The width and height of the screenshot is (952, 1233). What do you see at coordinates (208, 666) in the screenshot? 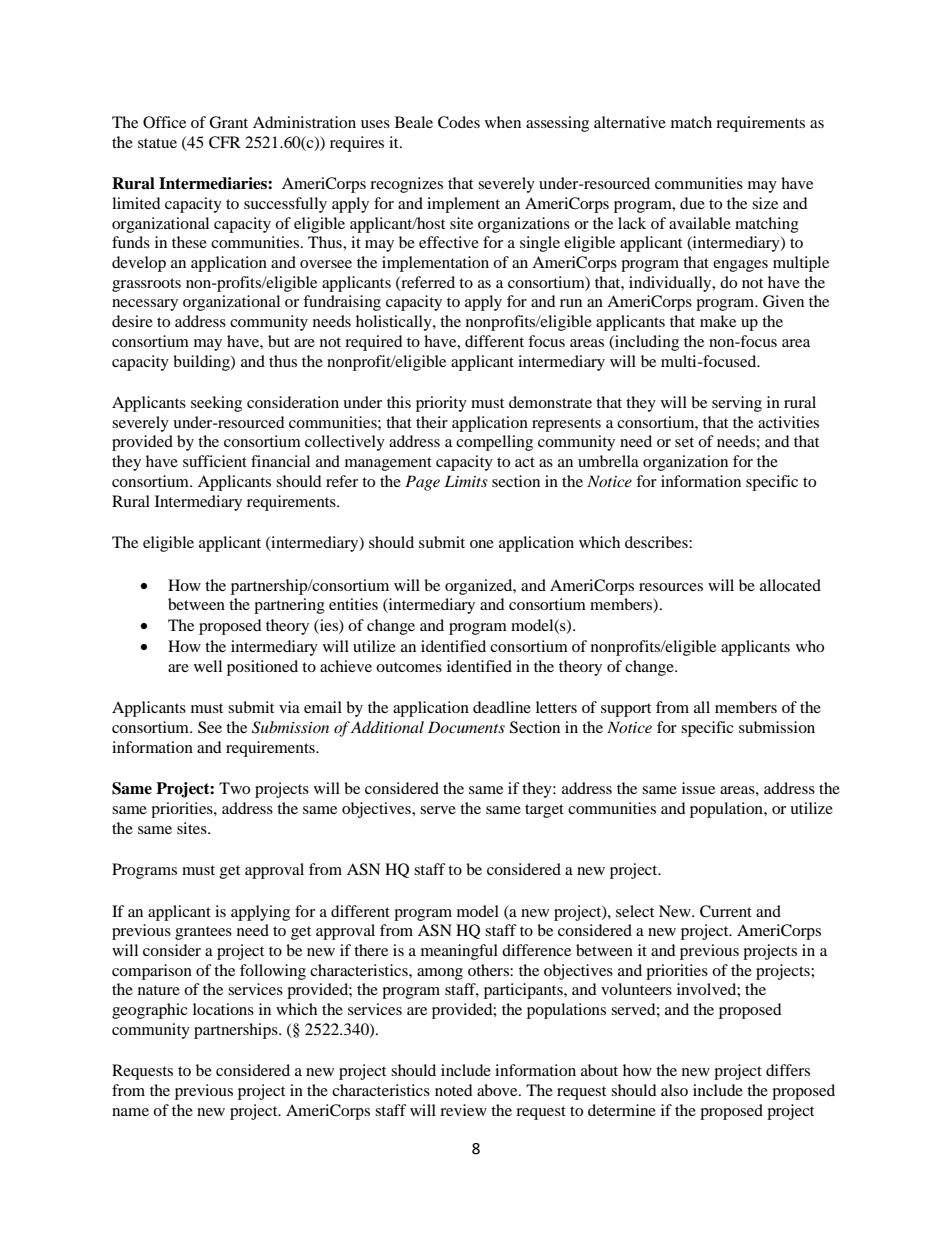
I see `well` at bounding box center [208, 666].
